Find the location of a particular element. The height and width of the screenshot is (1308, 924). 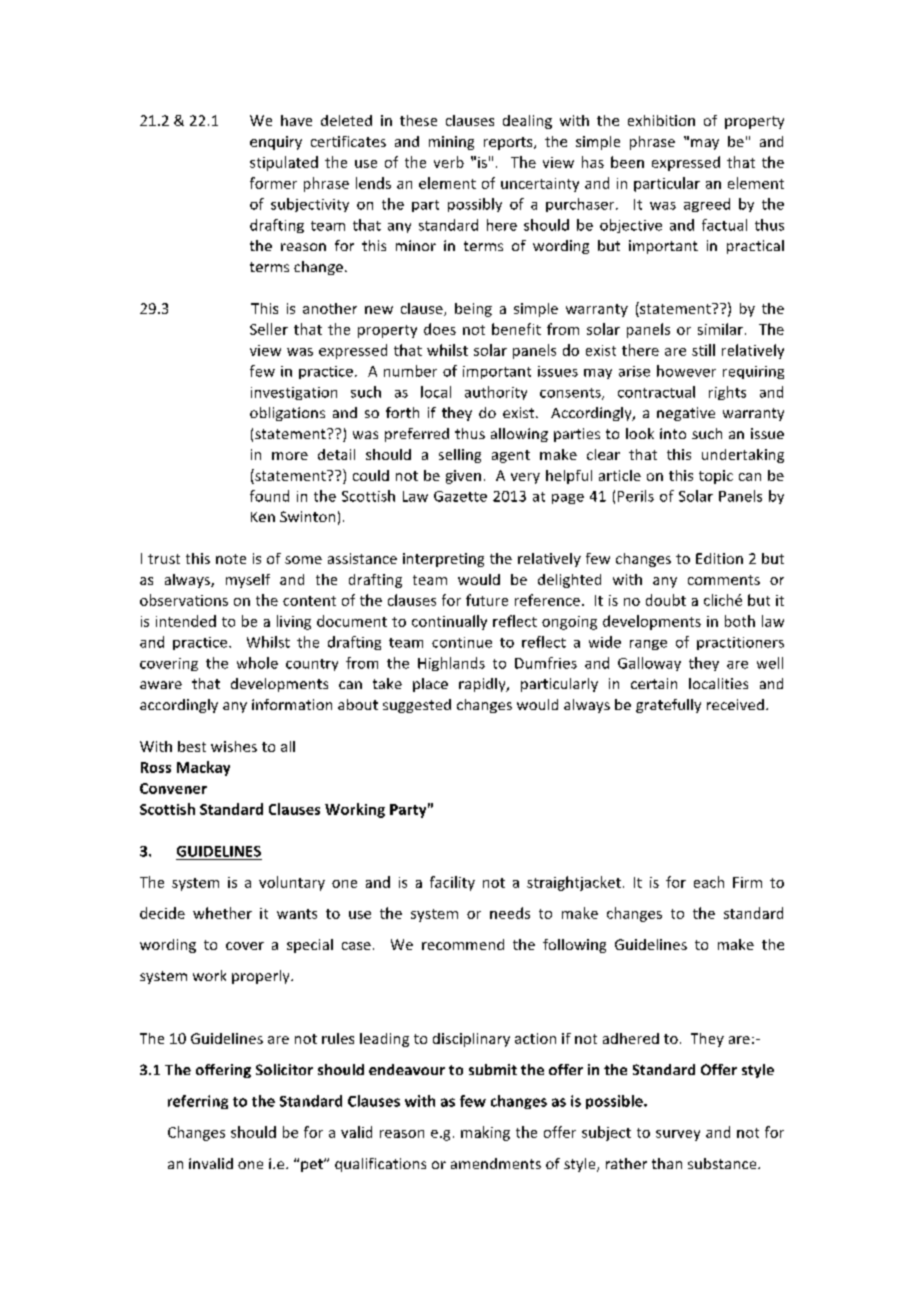

topic is located at coordinates (716, 477).
